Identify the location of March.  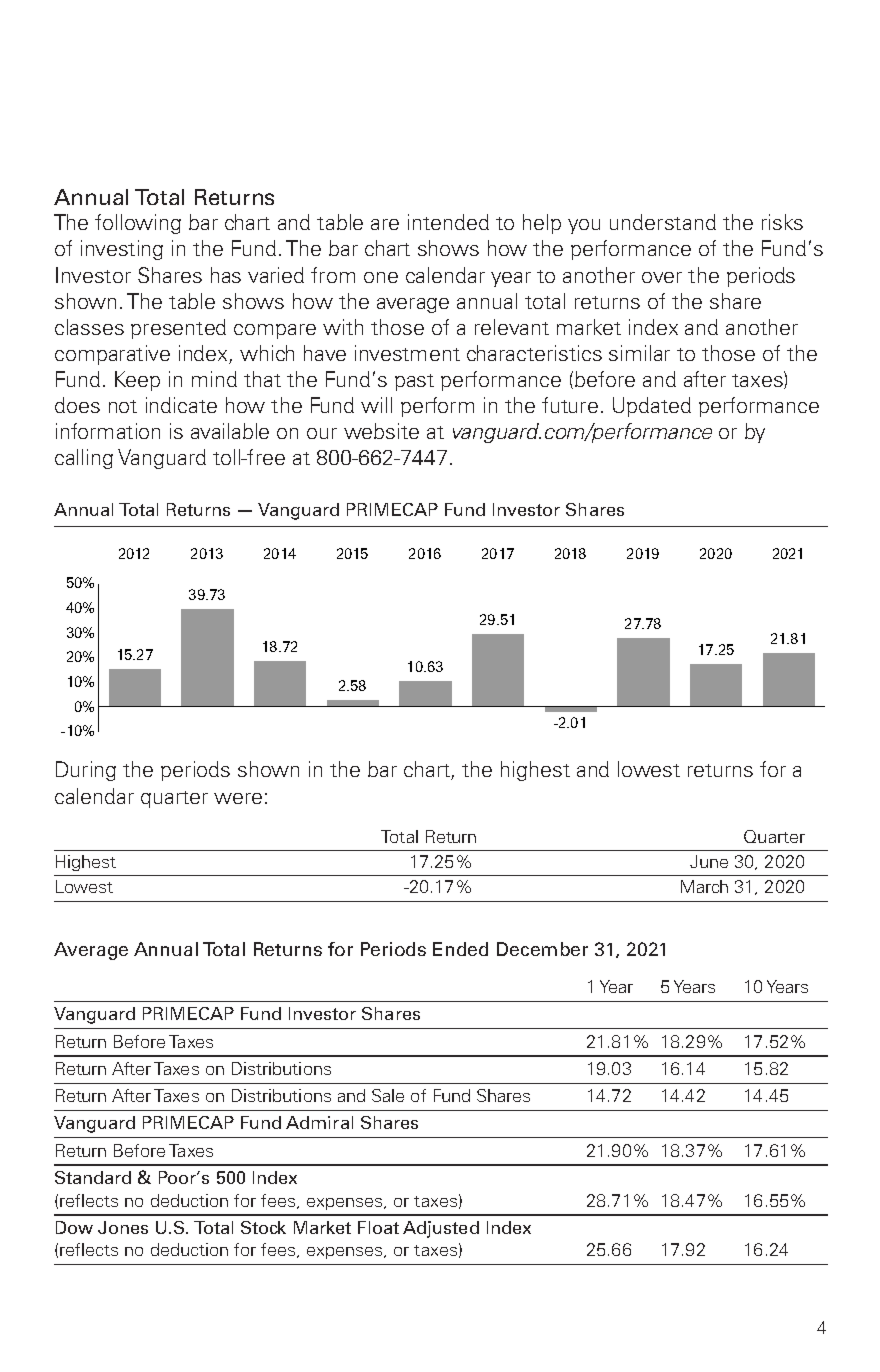
(704, 886).
